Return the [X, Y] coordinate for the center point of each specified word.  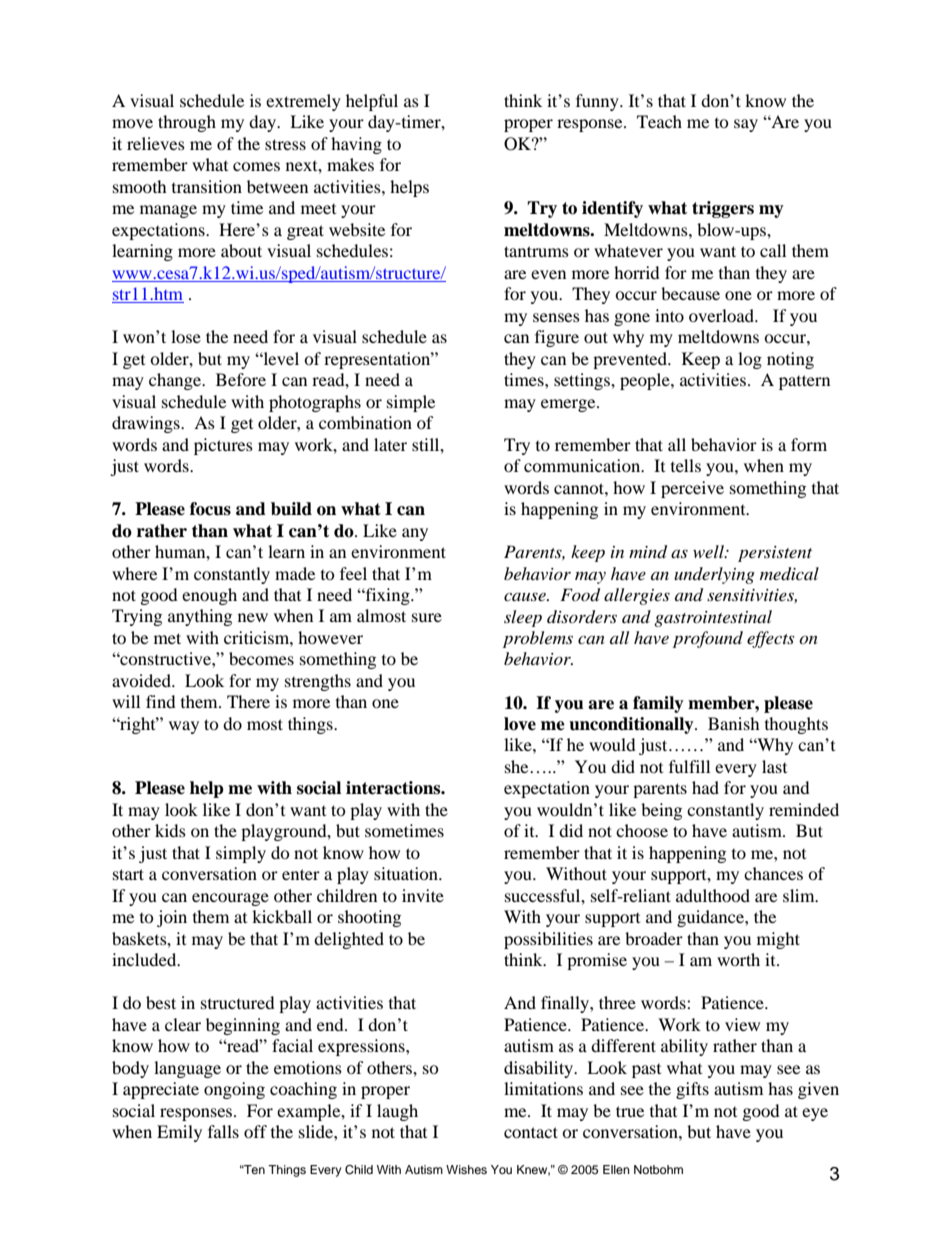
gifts [692, 1090]
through [187, 123]
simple [411, 403]
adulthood [713, 895]
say [746, 125]
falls [223, 1131]
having [356, 145]
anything [200, 617]
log [750, 360]
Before [241, 379]
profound [708, 639]
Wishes [466, 1169]
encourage [230, 899]
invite [423, 895]
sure [427, 617]
